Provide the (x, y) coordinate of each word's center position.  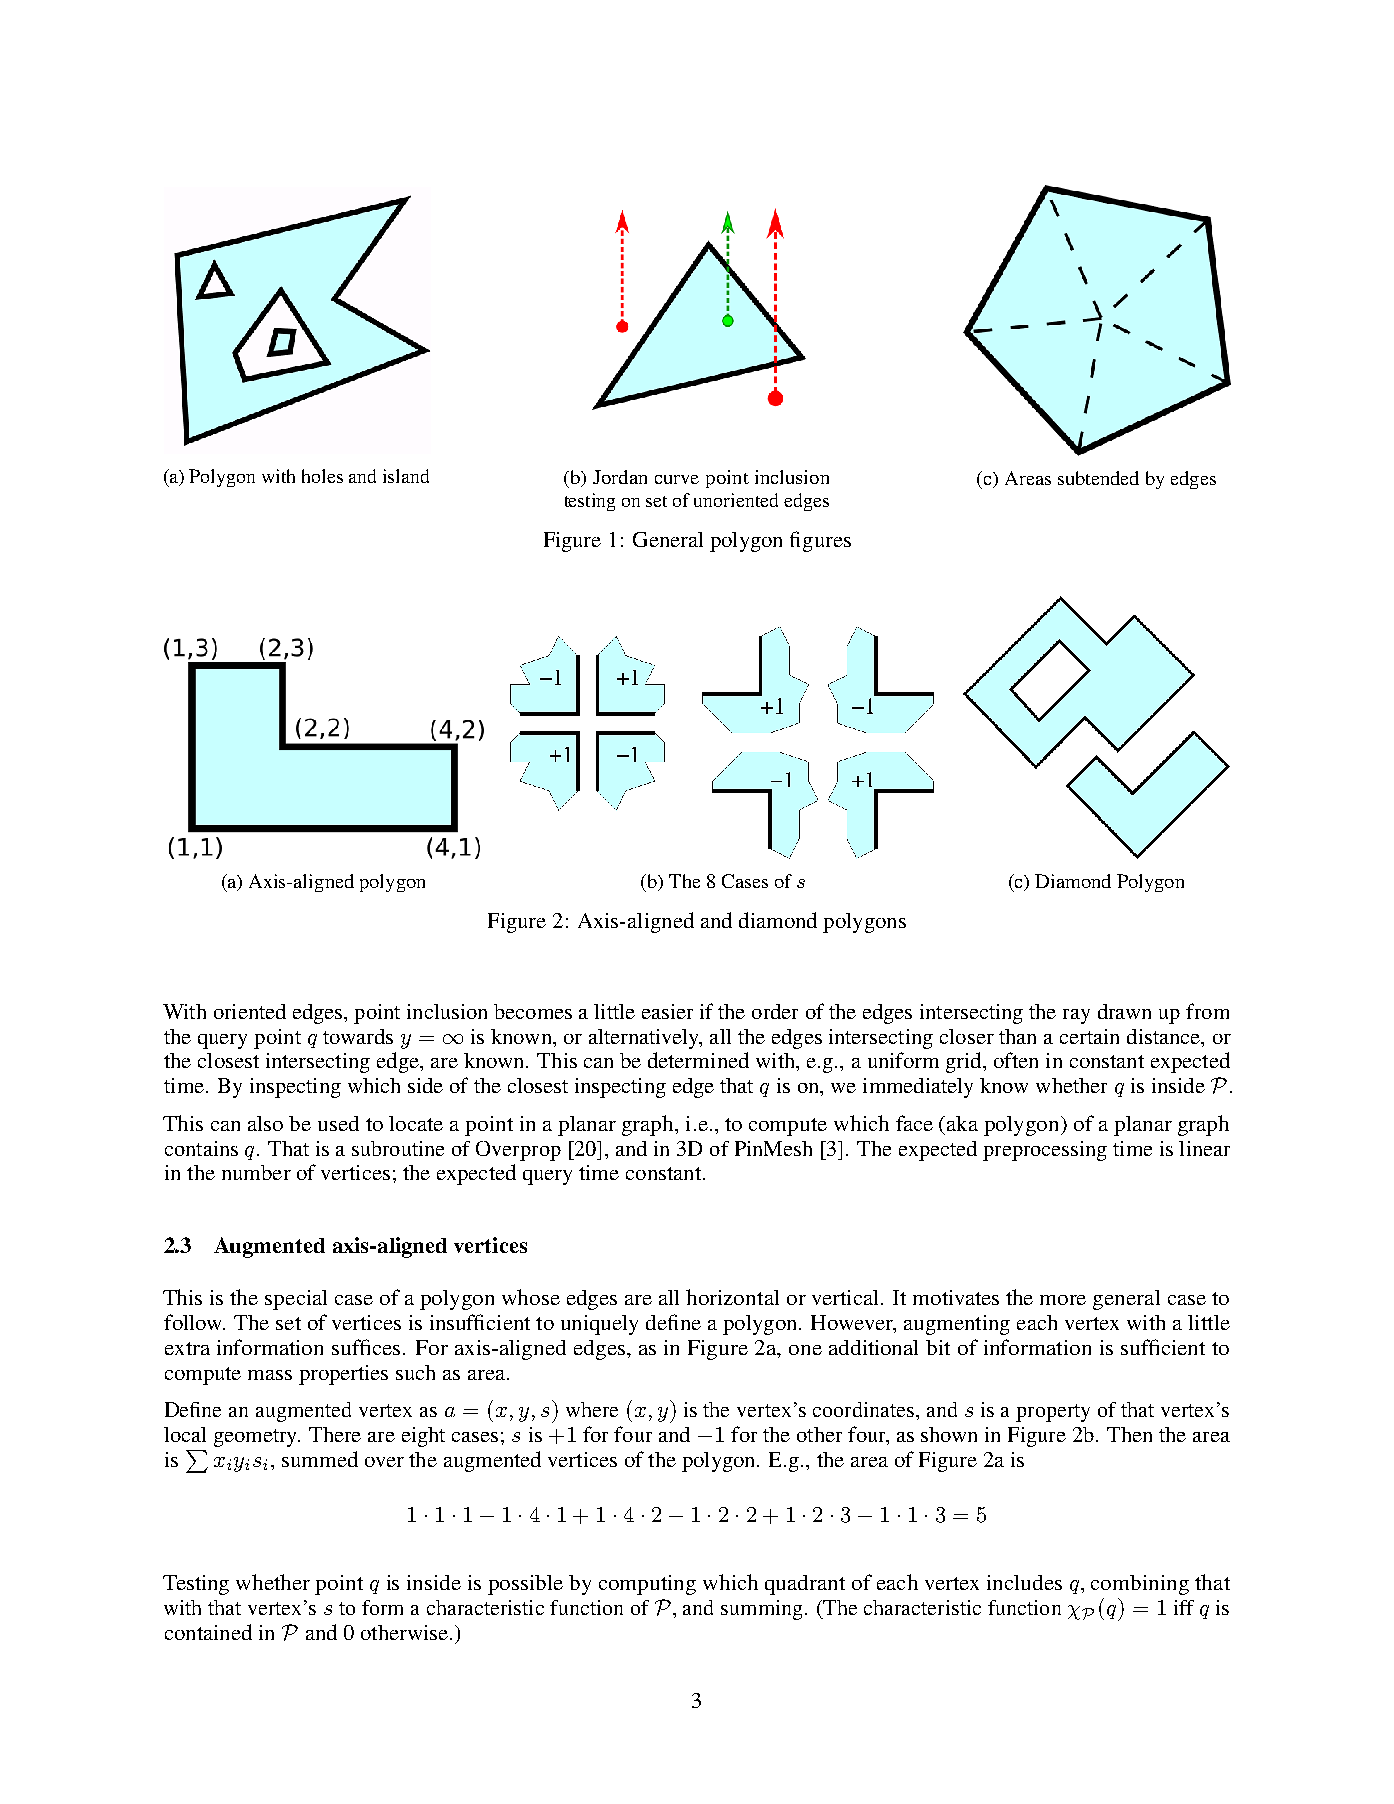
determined (698, 1060)
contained (208, 1632)
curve (677, 479)
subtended (1098, 478)
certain (1089, 1036)
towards (358, 1036)
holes (322, 476)
